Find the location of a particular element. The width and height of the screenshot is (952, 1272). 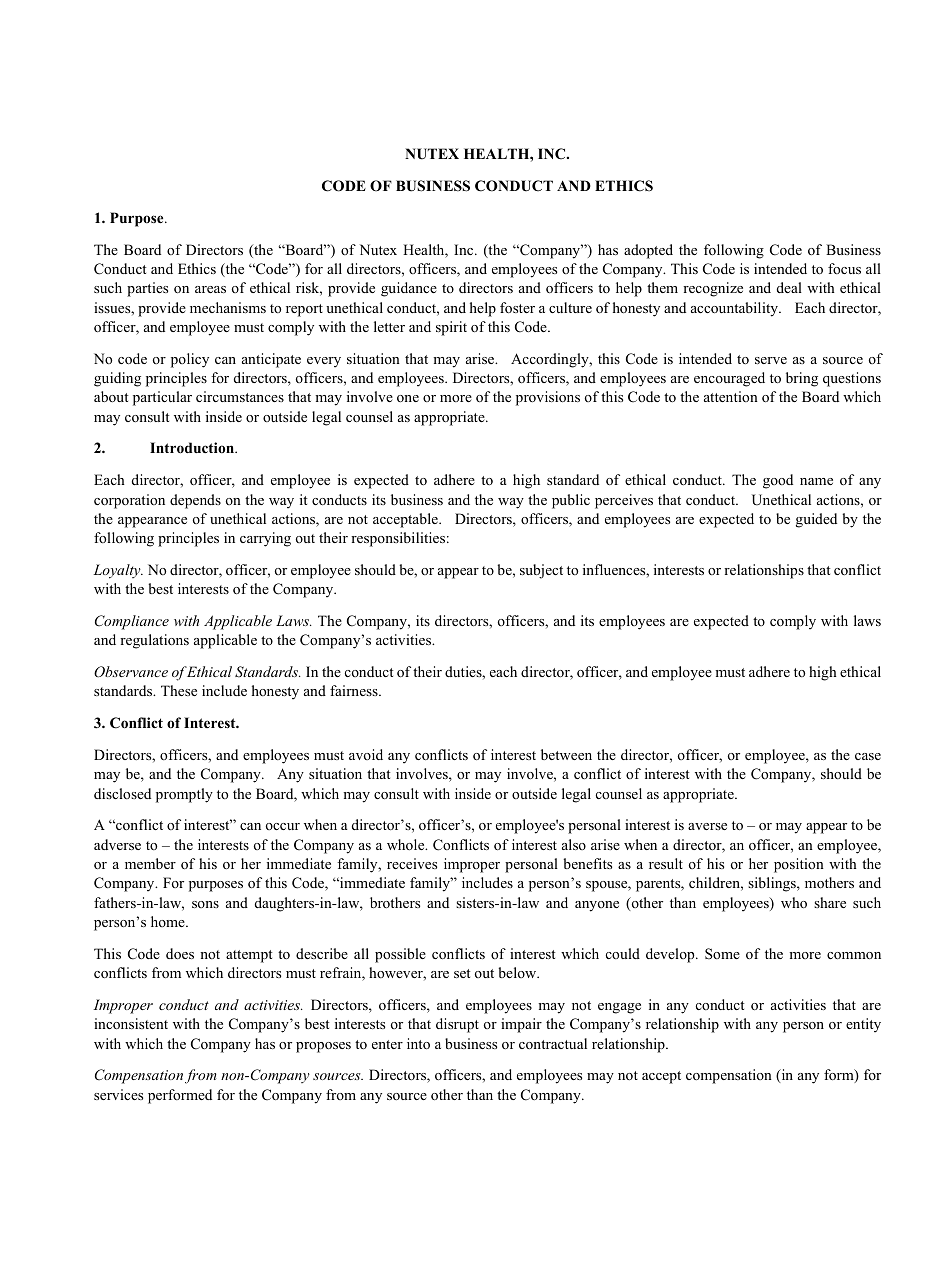

areas is located at coordinates (210, 289).
